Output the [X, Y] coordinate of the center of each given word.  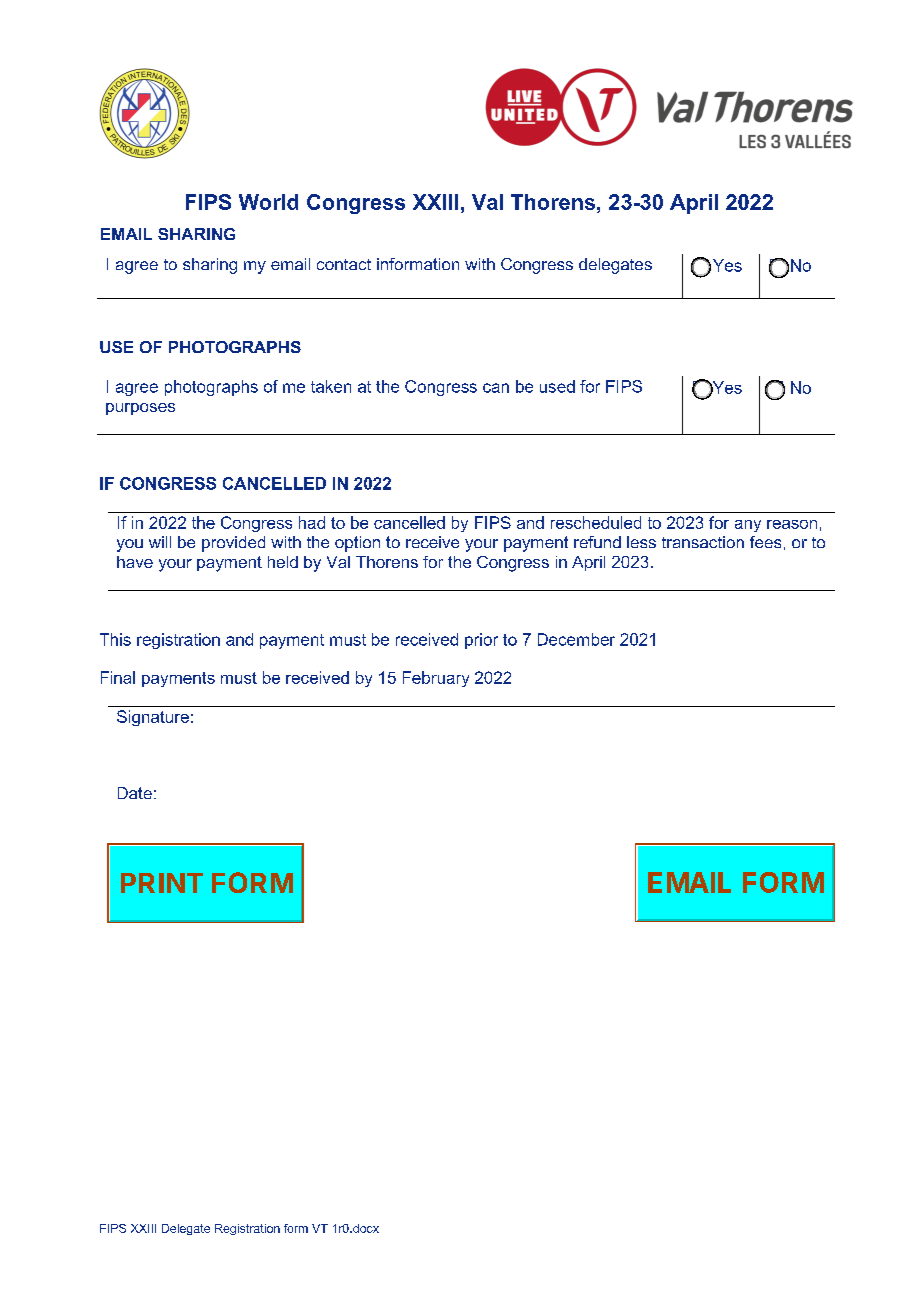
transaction [703, 542]
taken [331, 386]
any [748, 526]
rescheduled [596, 522]
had [312, 522]
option [357, 544]
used [557, 386]
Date [135, 793]
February [436, 679]
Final [118, 677]
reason [792, 524]
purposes [140, 409]
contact [344, 264]
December [576, 639]
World [268, 202]
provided [233, 544]
